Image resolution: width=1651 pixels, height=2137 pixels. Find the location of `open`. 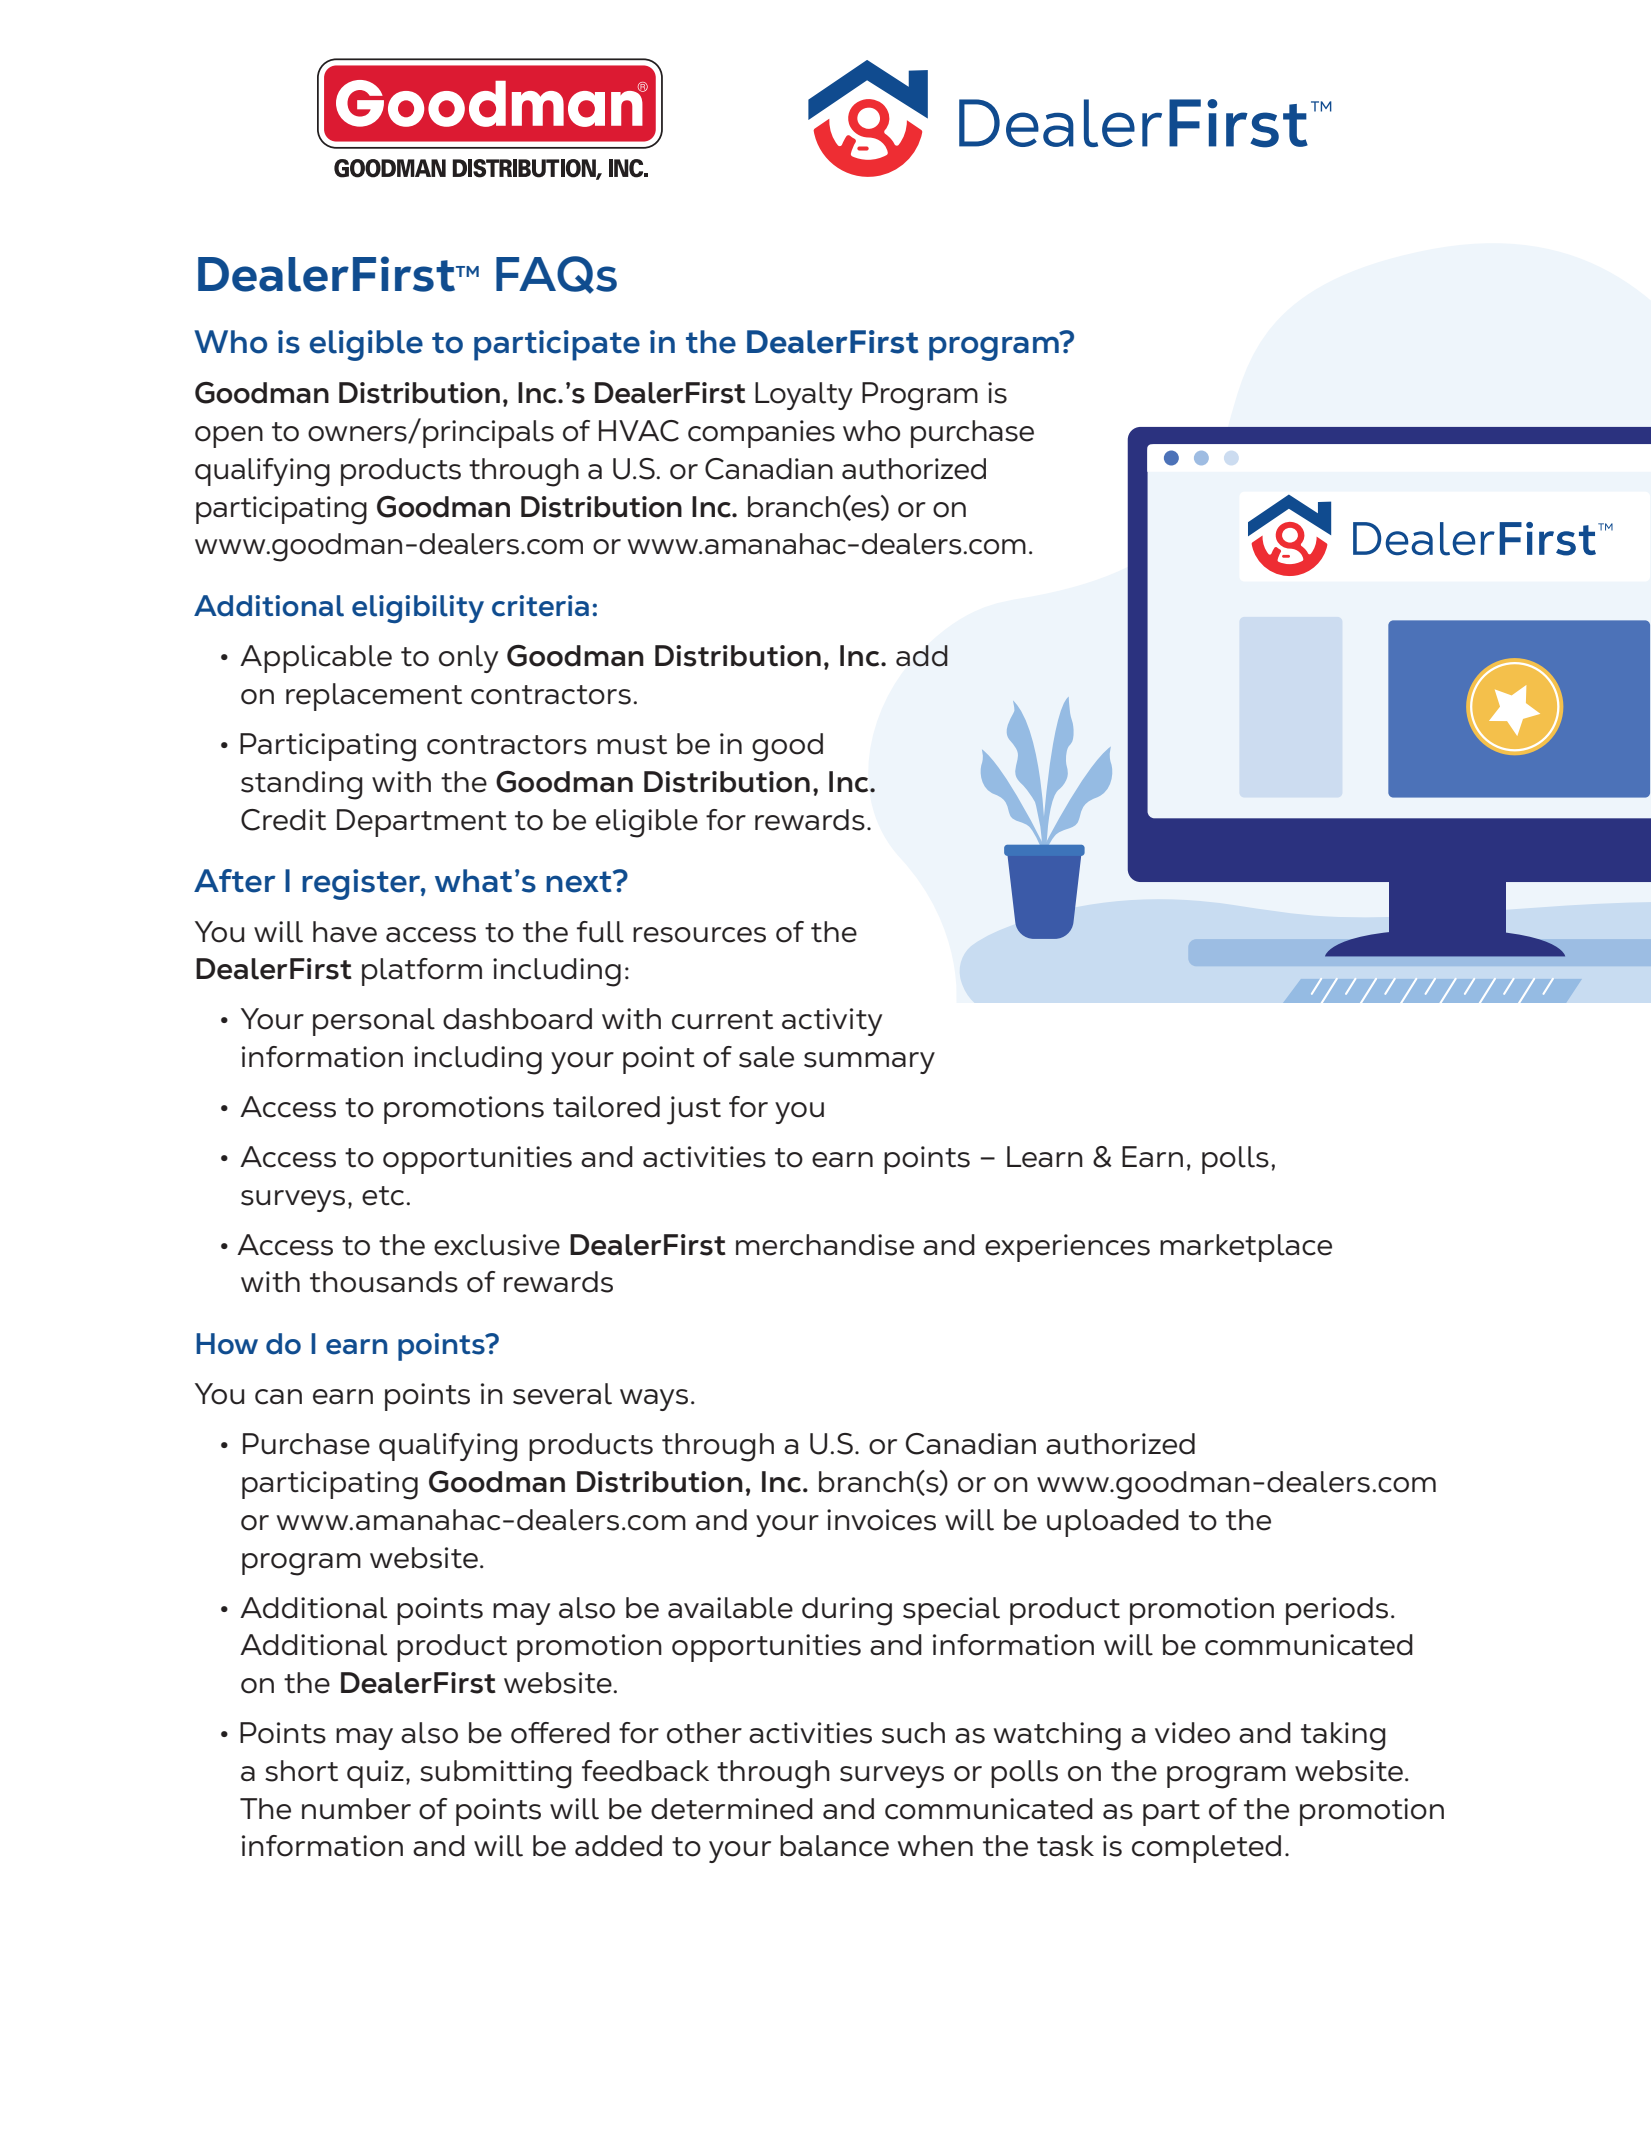

open is located at coordinates (229, 437).
